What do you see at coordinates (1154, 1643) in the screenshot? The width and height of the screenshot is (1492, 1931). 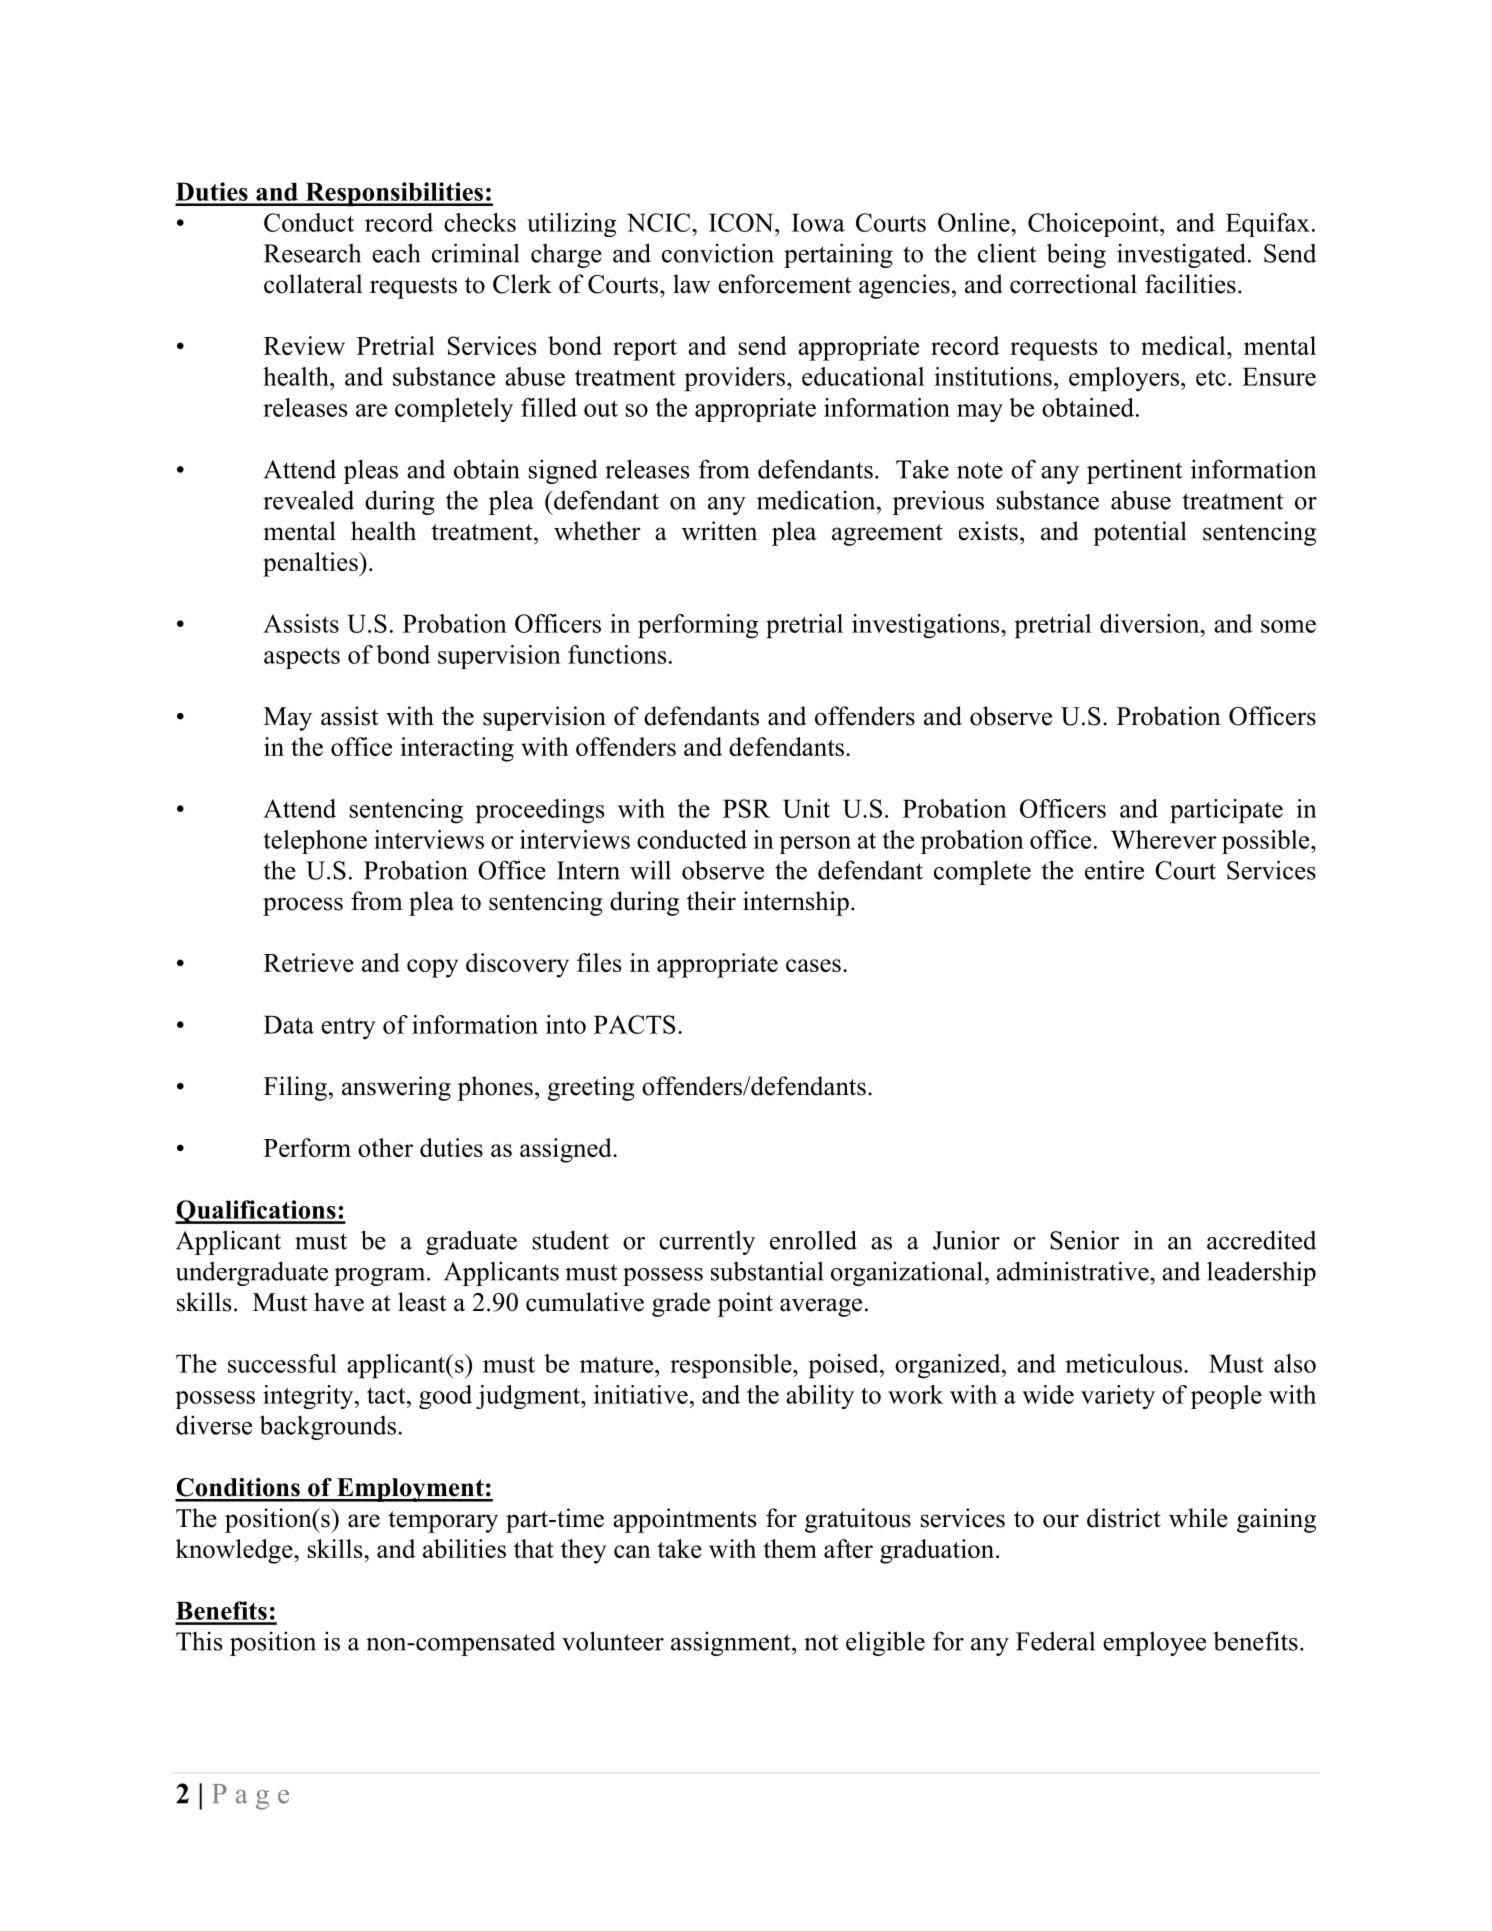 I see `employee` at bounding box center [1154, 1643].
